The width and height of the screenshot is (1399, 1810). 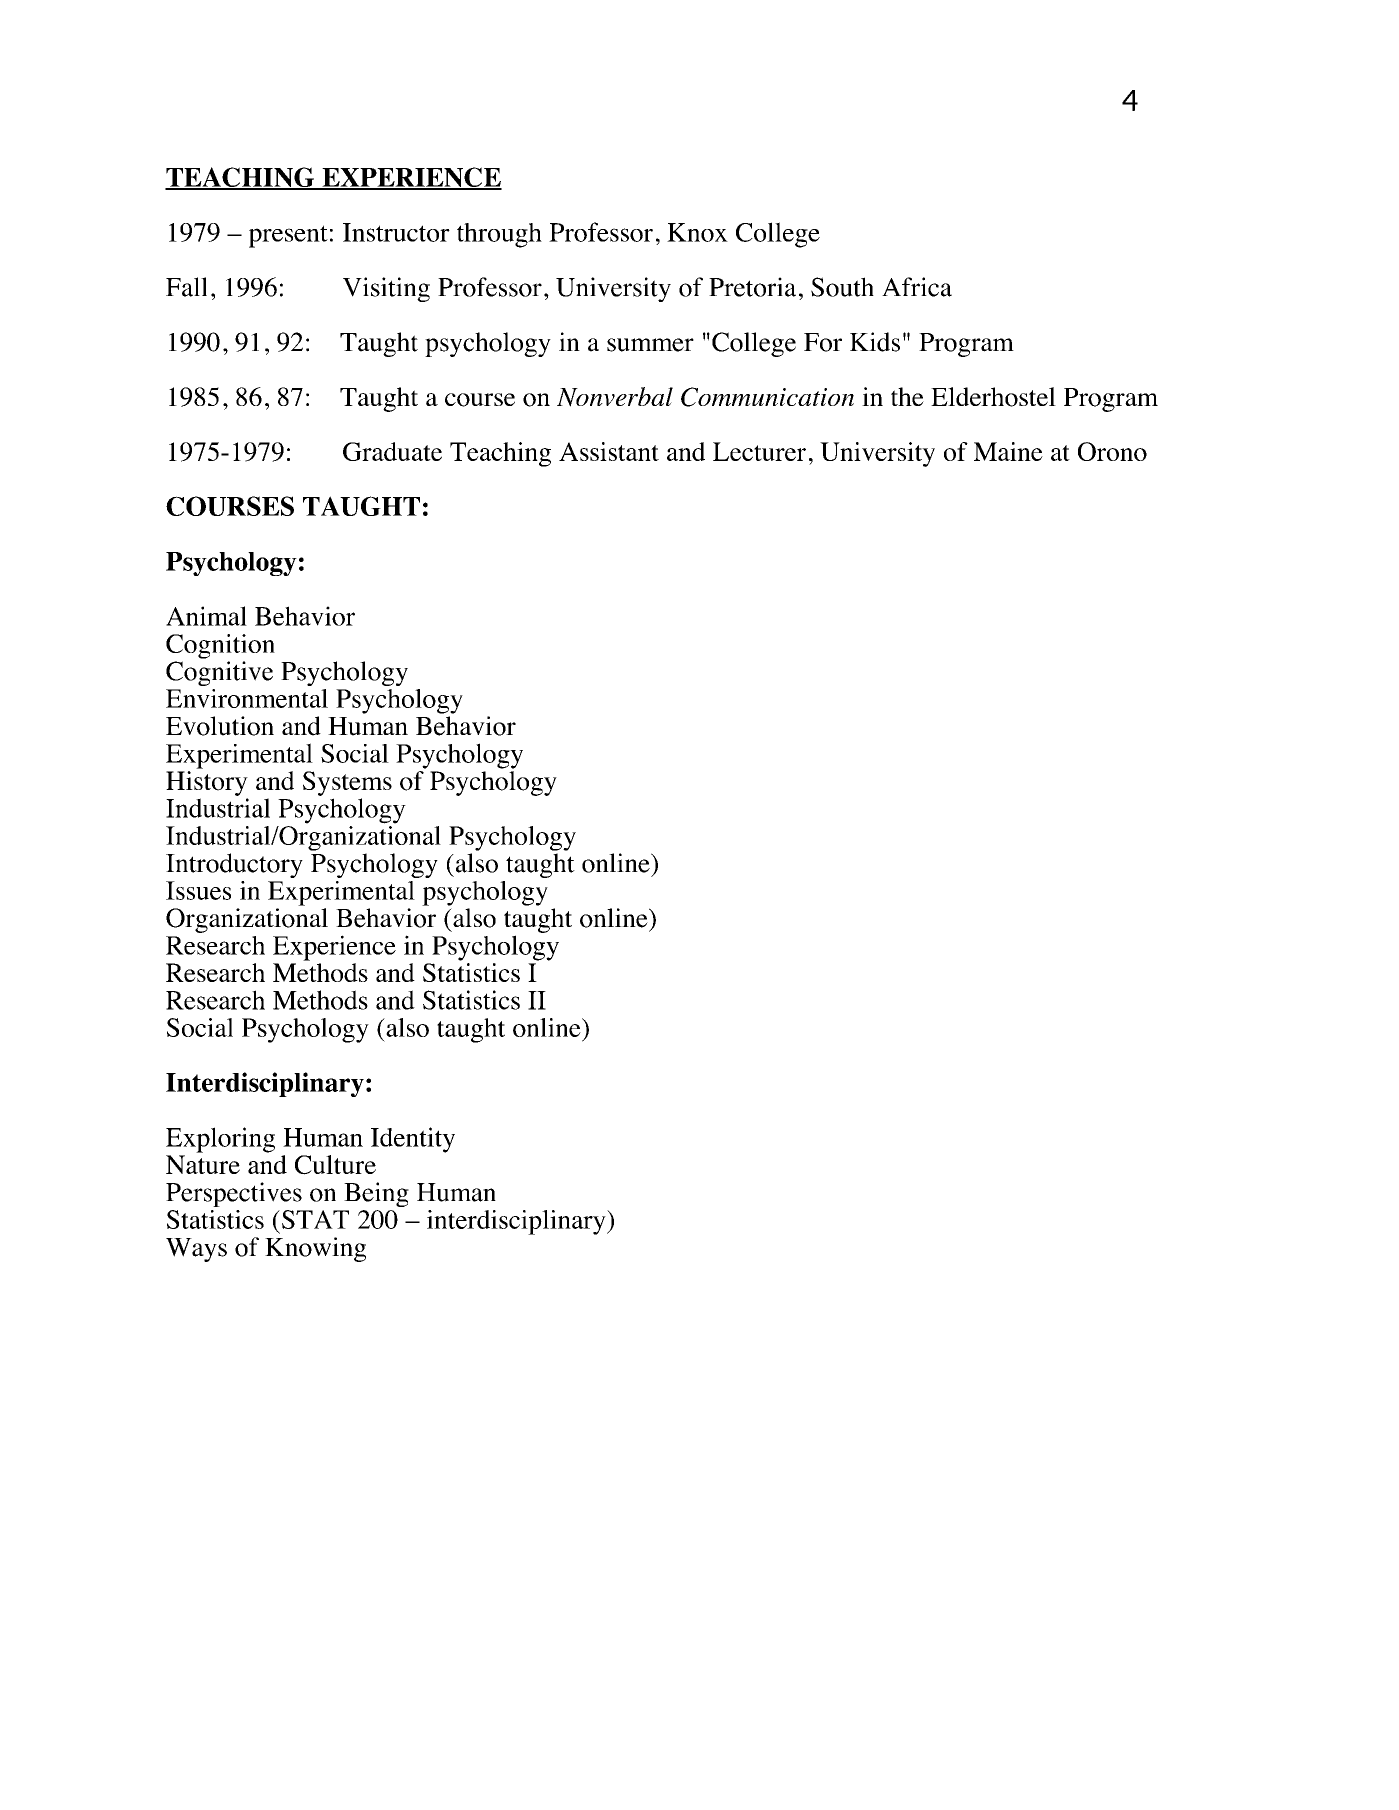 I want to click on Introductory, so click(x=234, y=865).
